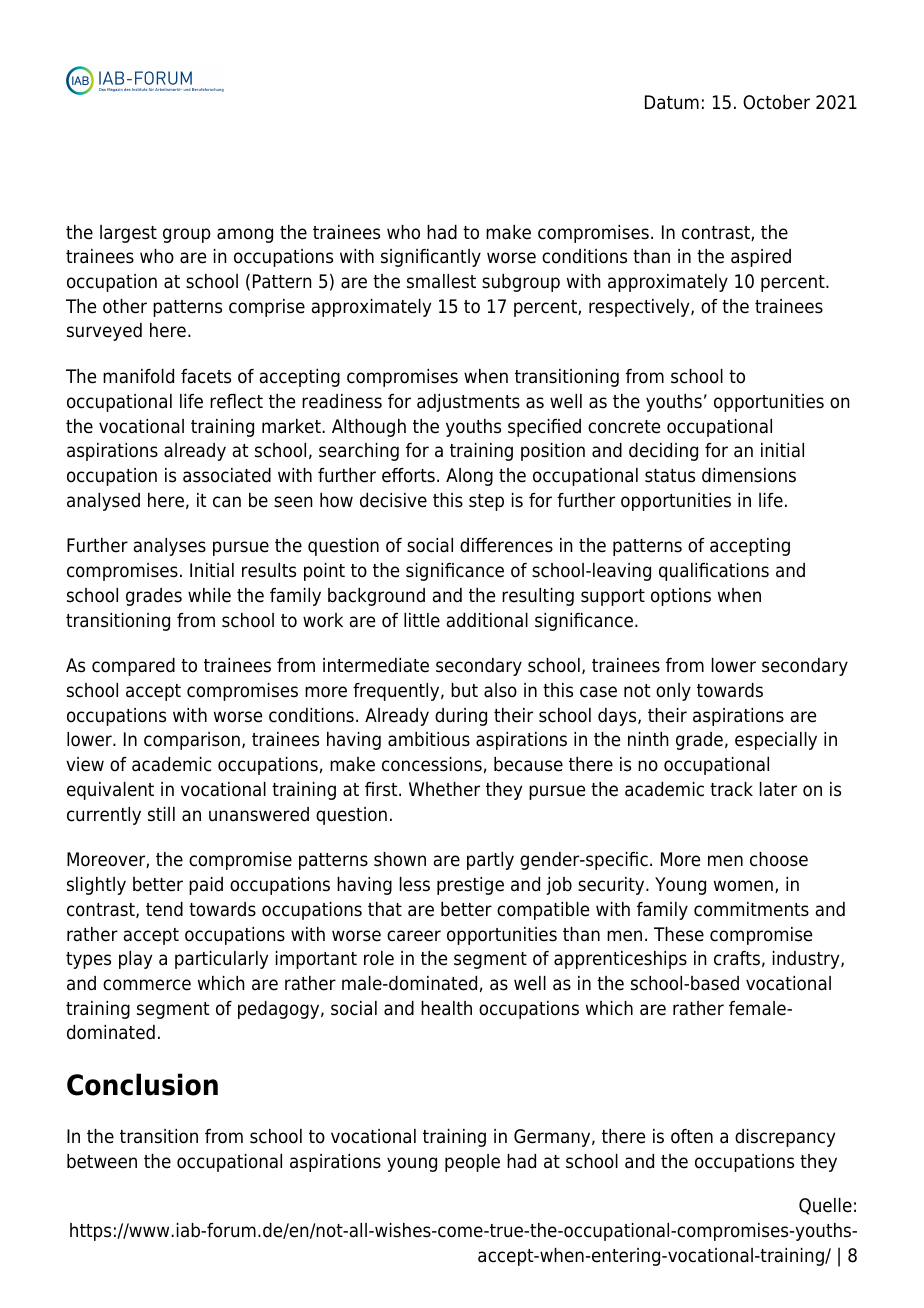 Image resolution: width=924 pixels, height=1308 pixels. I want to click on still, so click(161, 814).
